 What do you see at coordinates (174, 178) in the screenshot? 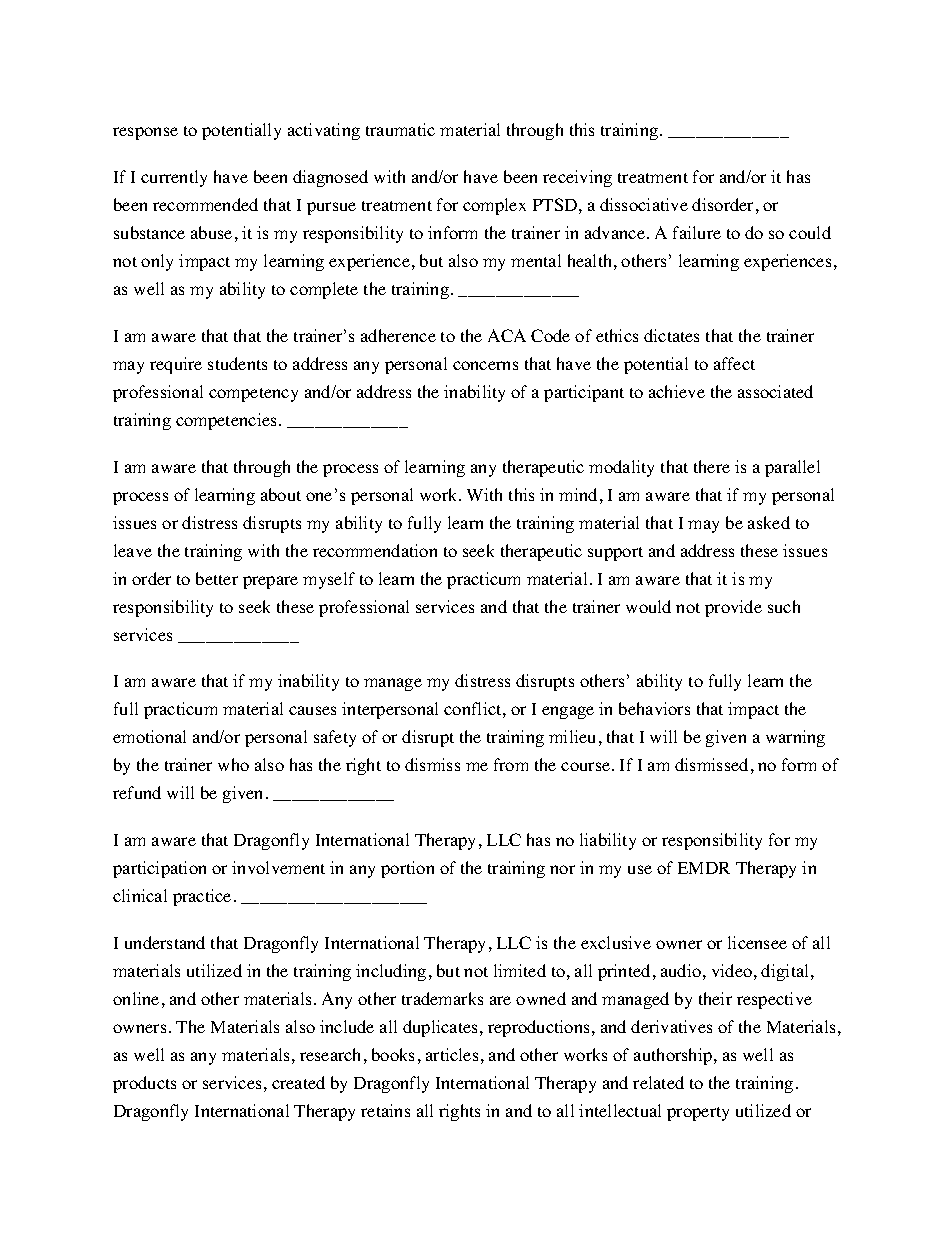
I see `currently` at bounding box center [174, 178].
